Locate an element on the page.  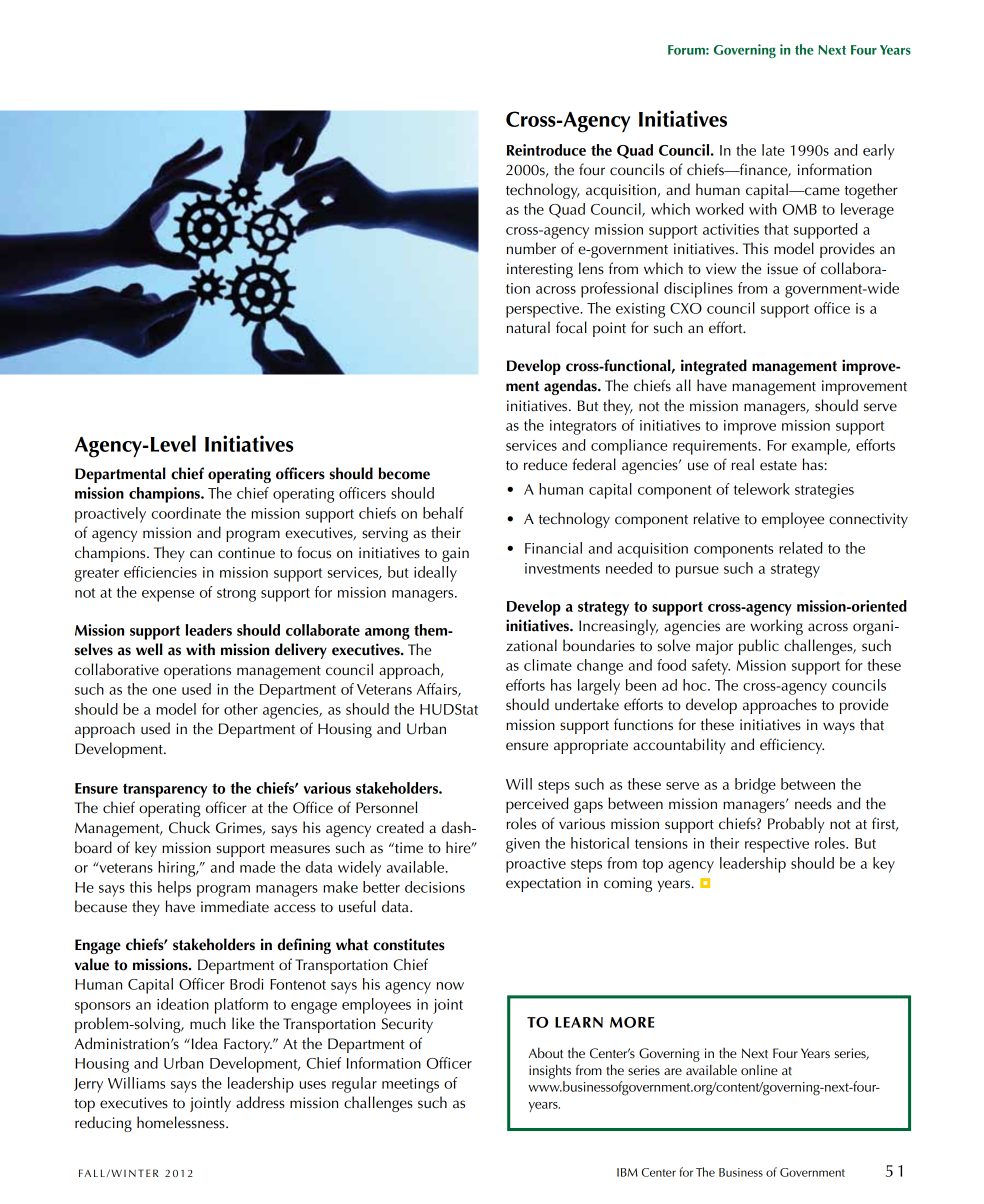
OMB is located at coordinates (799, 209).
